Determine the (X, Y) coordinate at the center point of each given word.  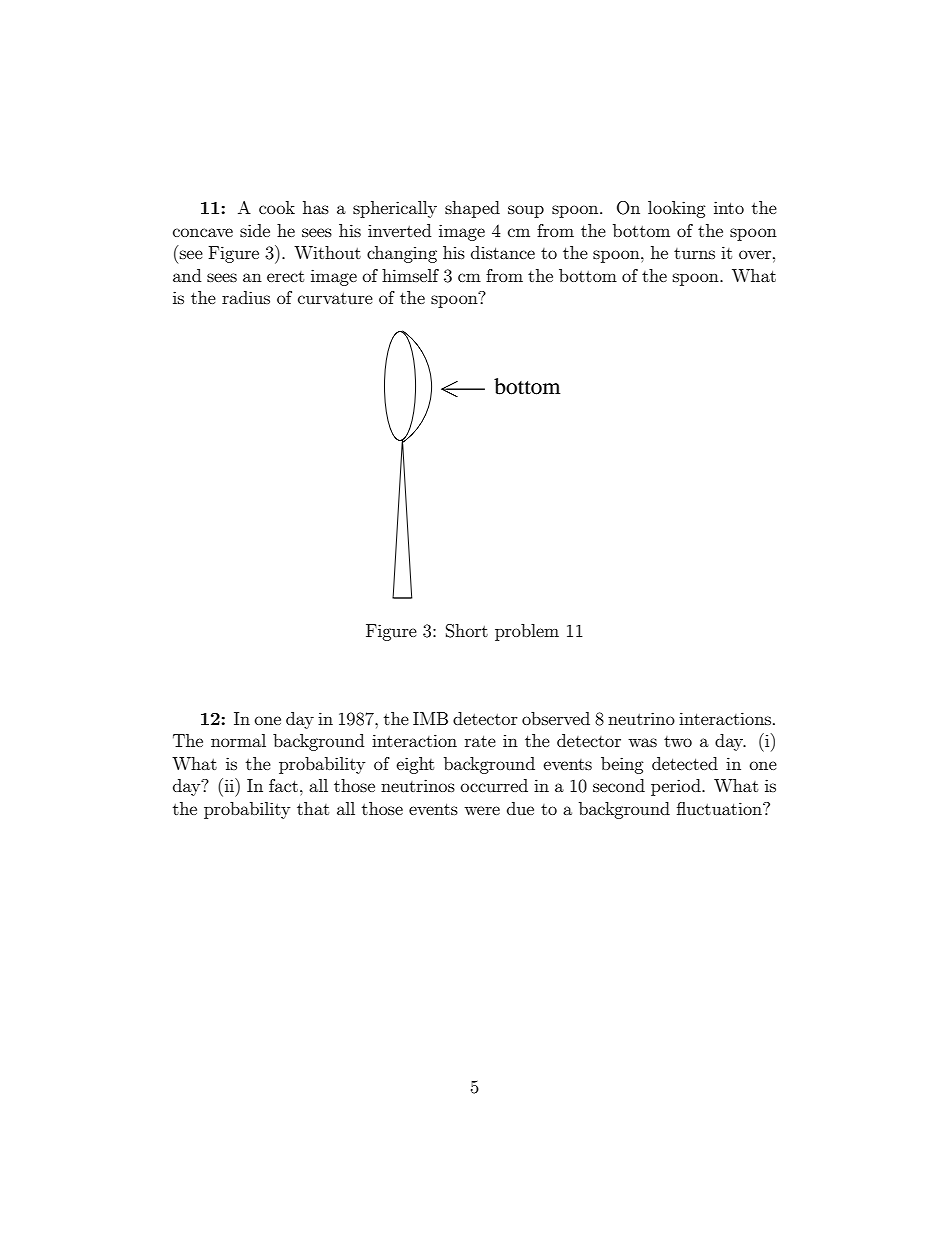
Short (467, 631)
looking (677, 209)
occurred (494, 785)
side (255, 230)
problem (527, 632)
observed (556, 718)
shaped (472, 209)
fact (283, 785)
